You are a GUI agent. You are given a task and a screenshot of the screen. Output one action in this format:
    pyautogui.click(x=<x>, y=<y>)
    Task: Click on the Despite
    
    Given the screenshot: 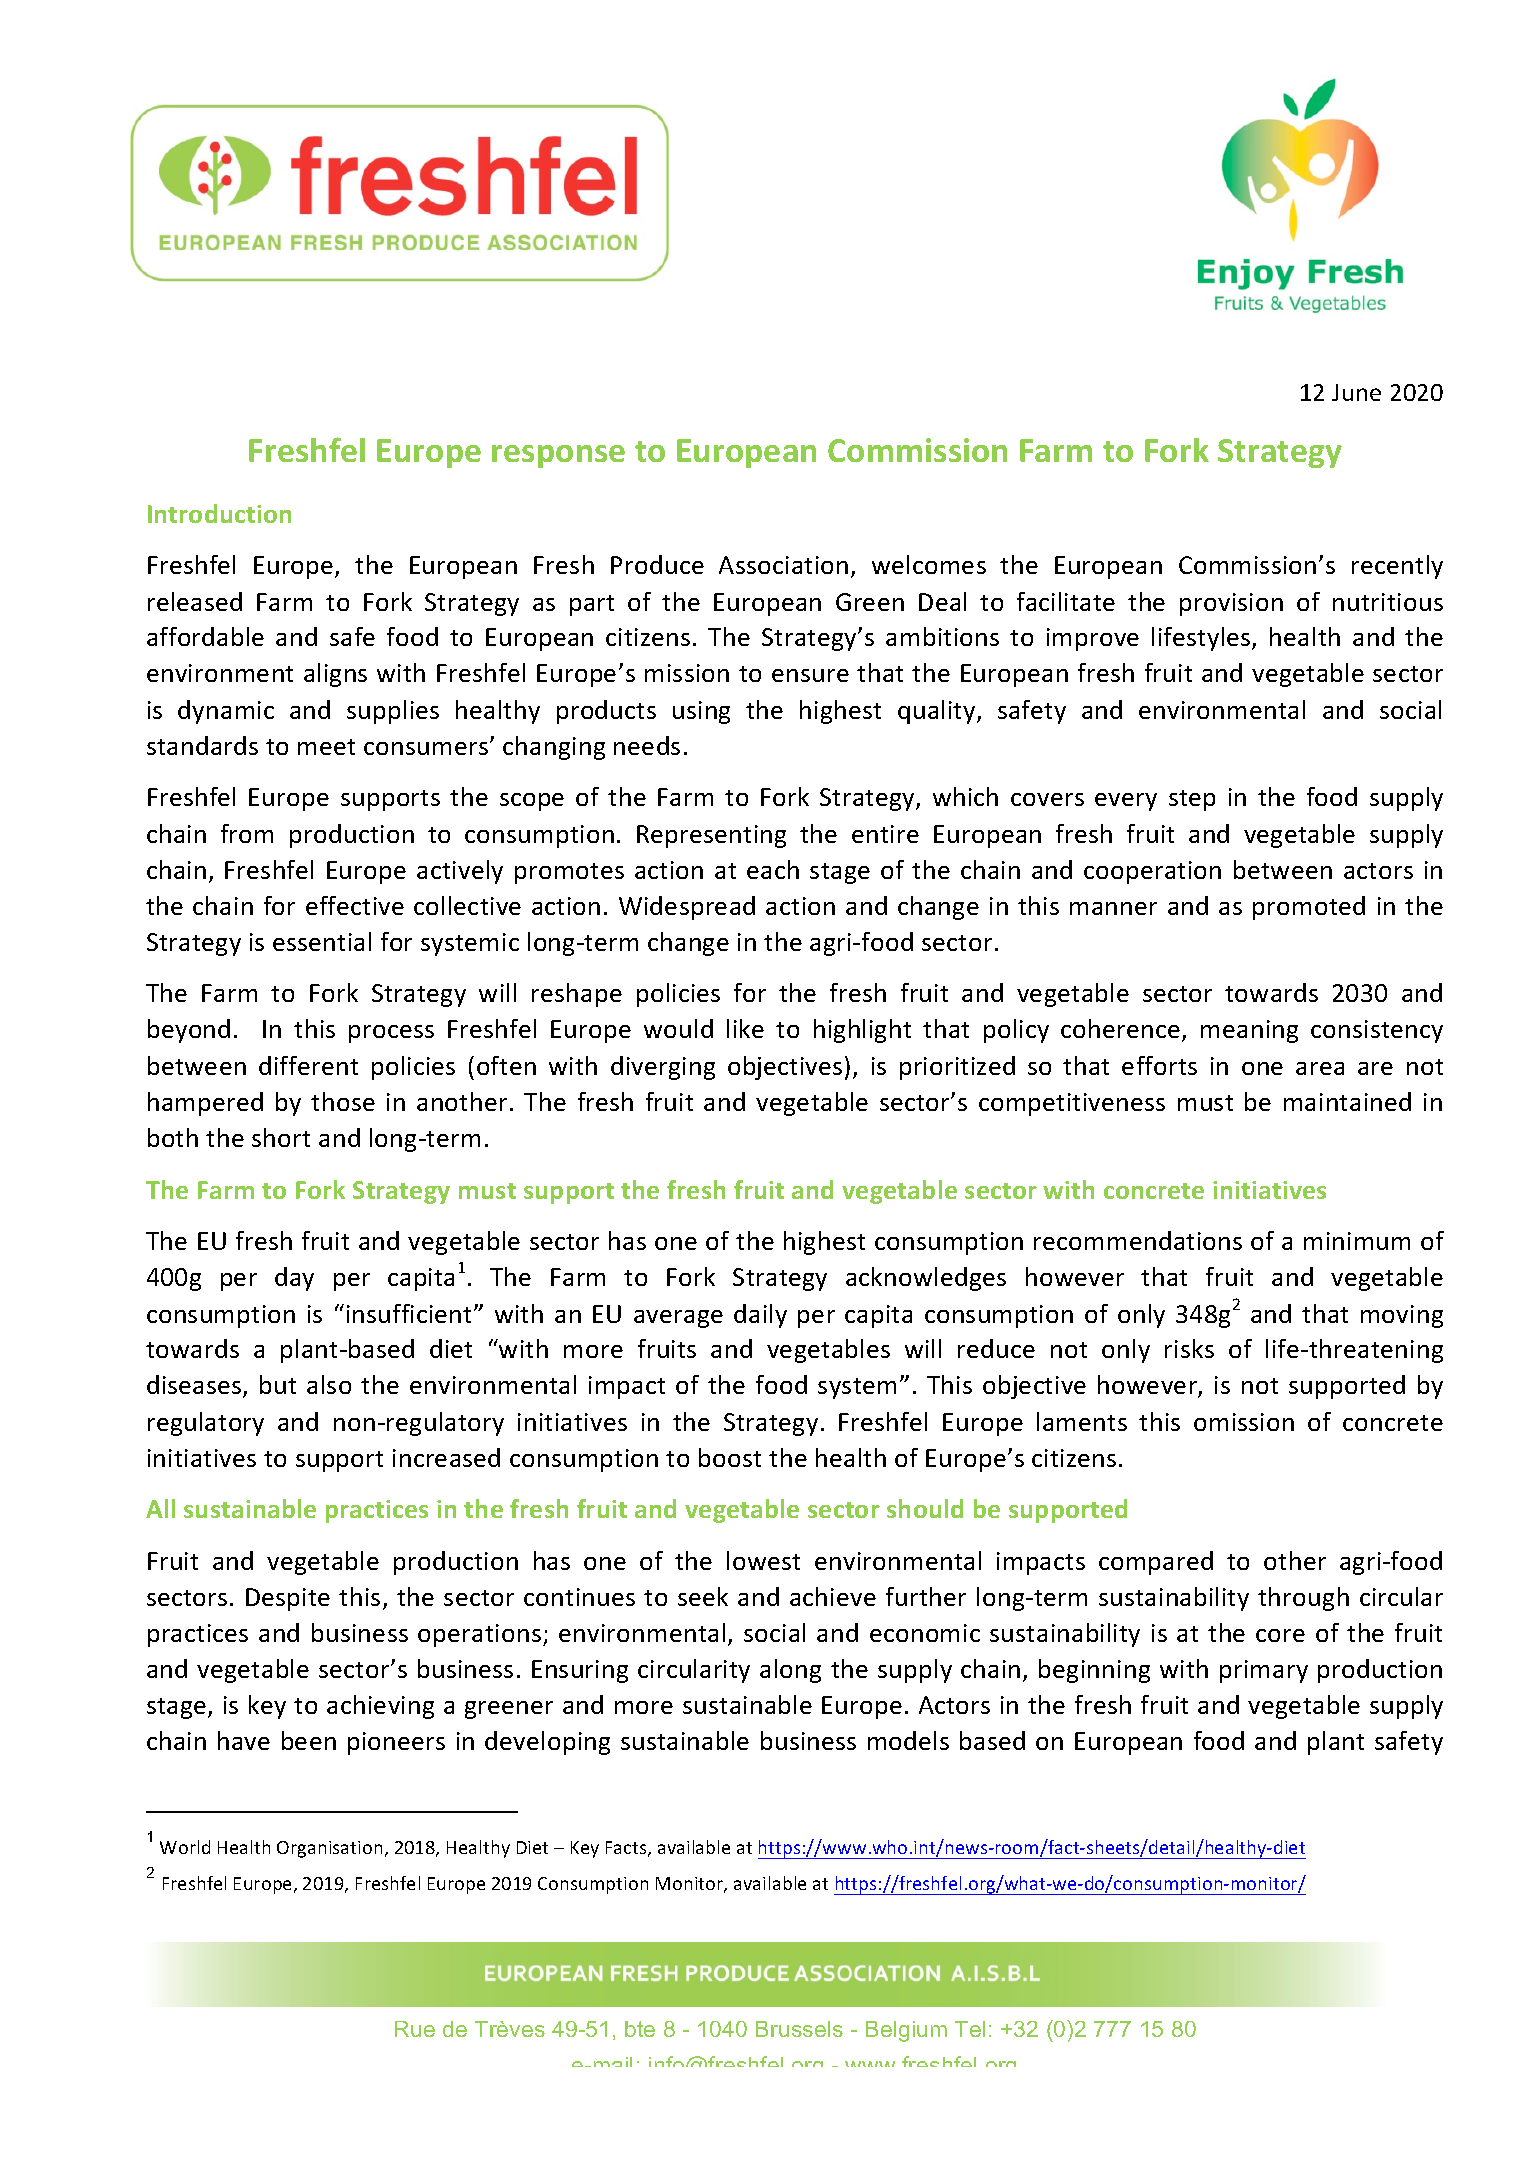 What is the action you would take?
    pyautogui.click(x=288, y=1599)
